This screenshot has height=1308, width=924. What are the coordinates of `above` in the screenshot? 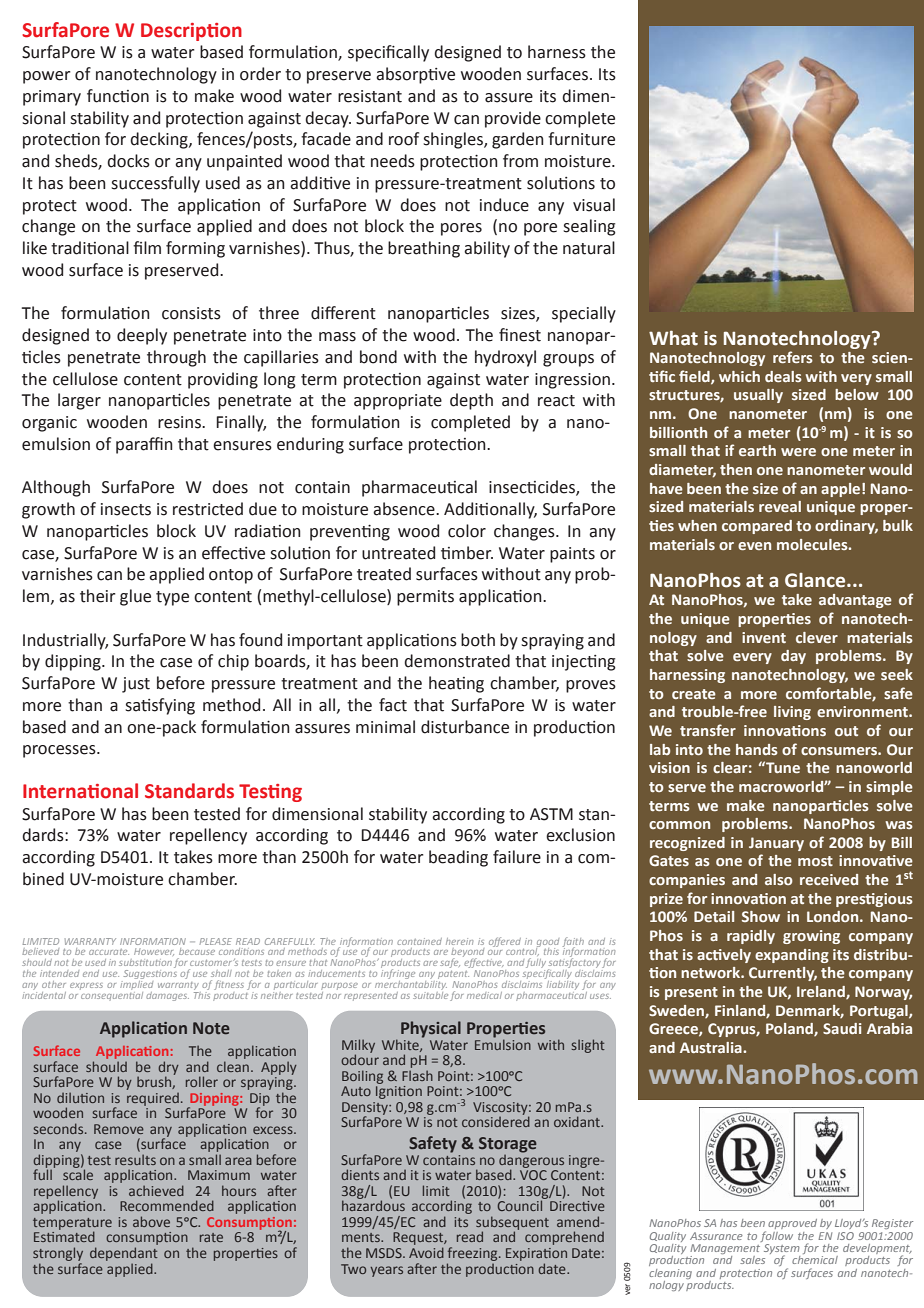 It's located at (151, 1221).
